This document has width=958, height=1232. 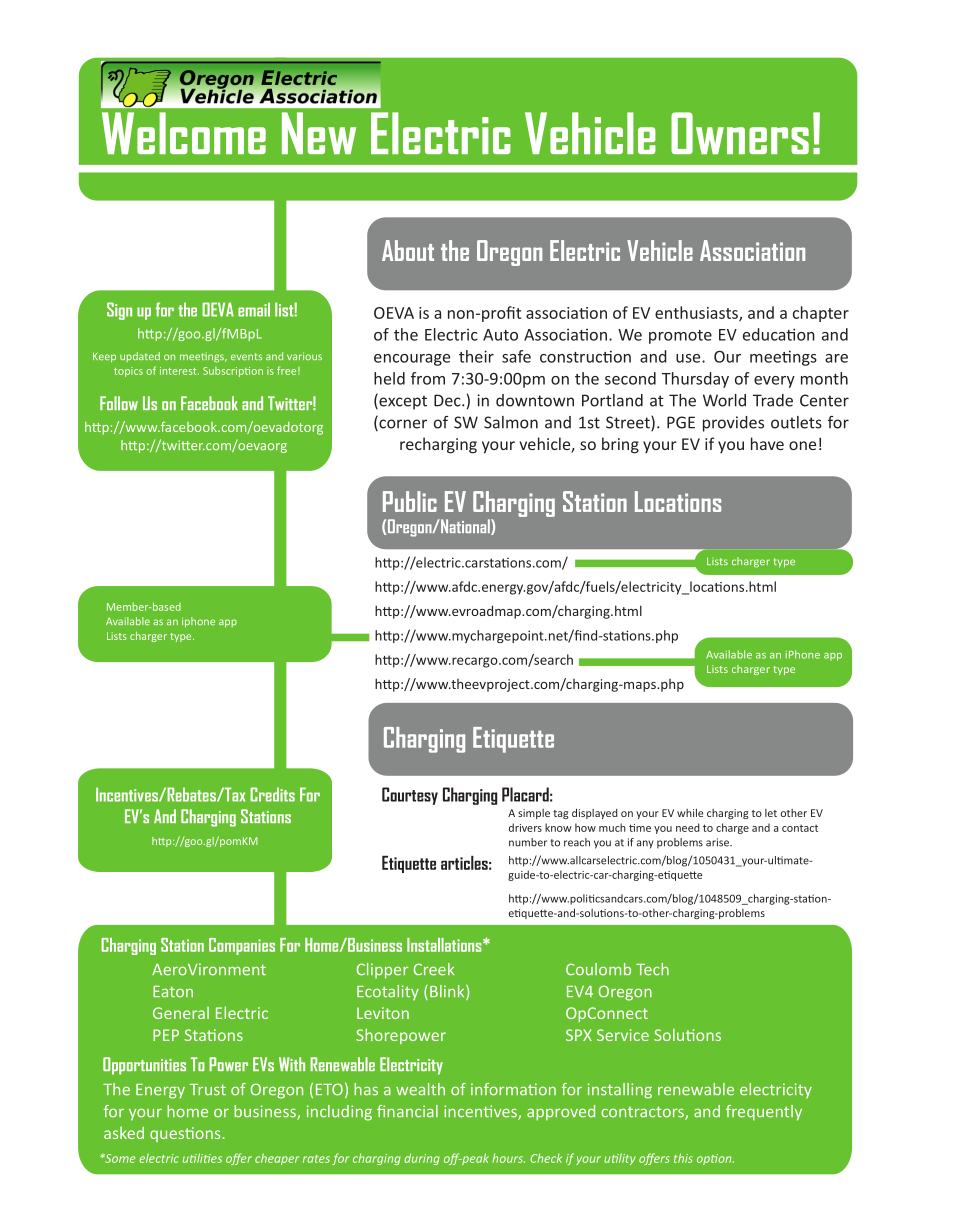 I want to click on Credits, so click(x=272, y=794).
